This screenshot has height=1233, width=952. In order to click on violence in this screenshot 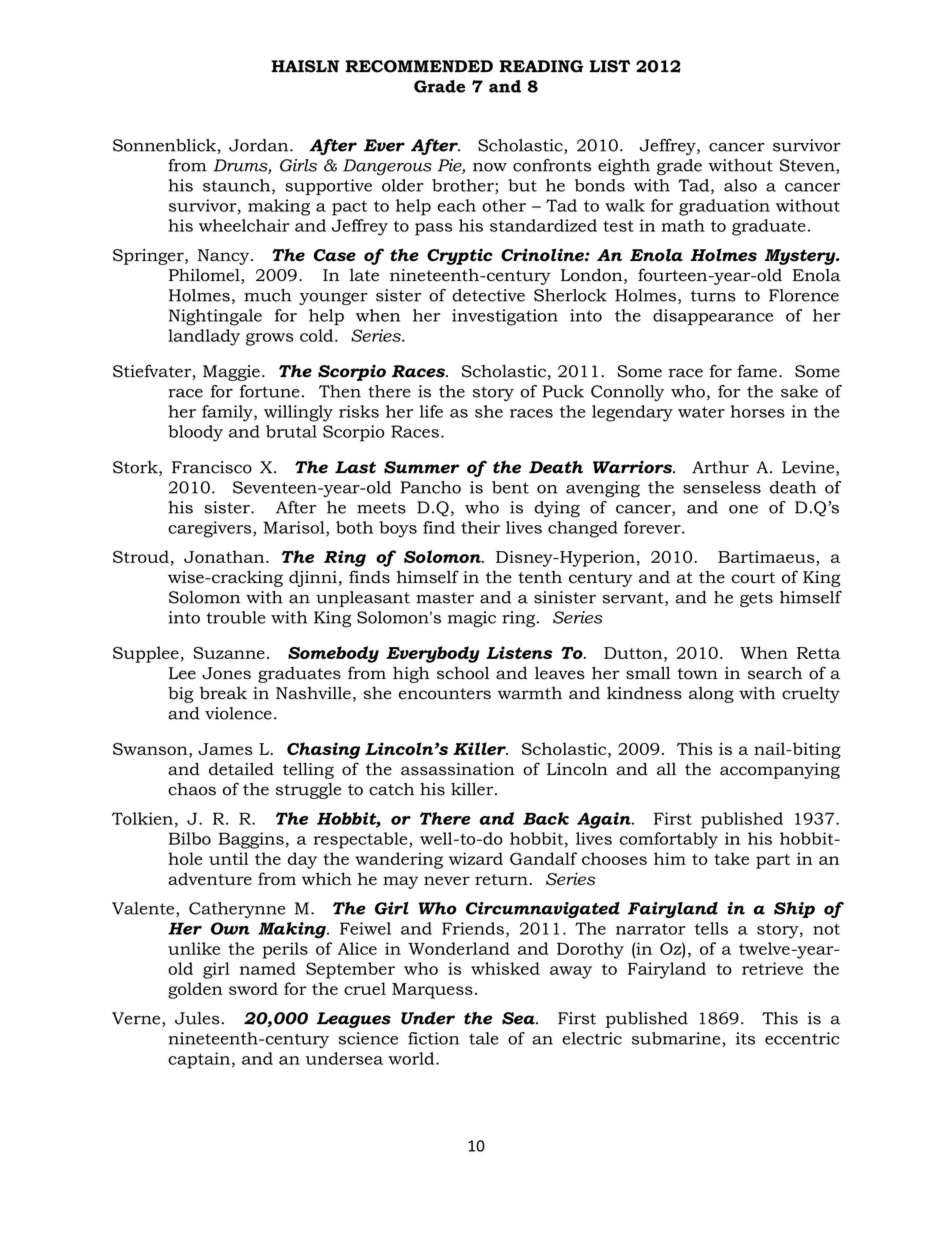, I will do `click(238, 713)`.
